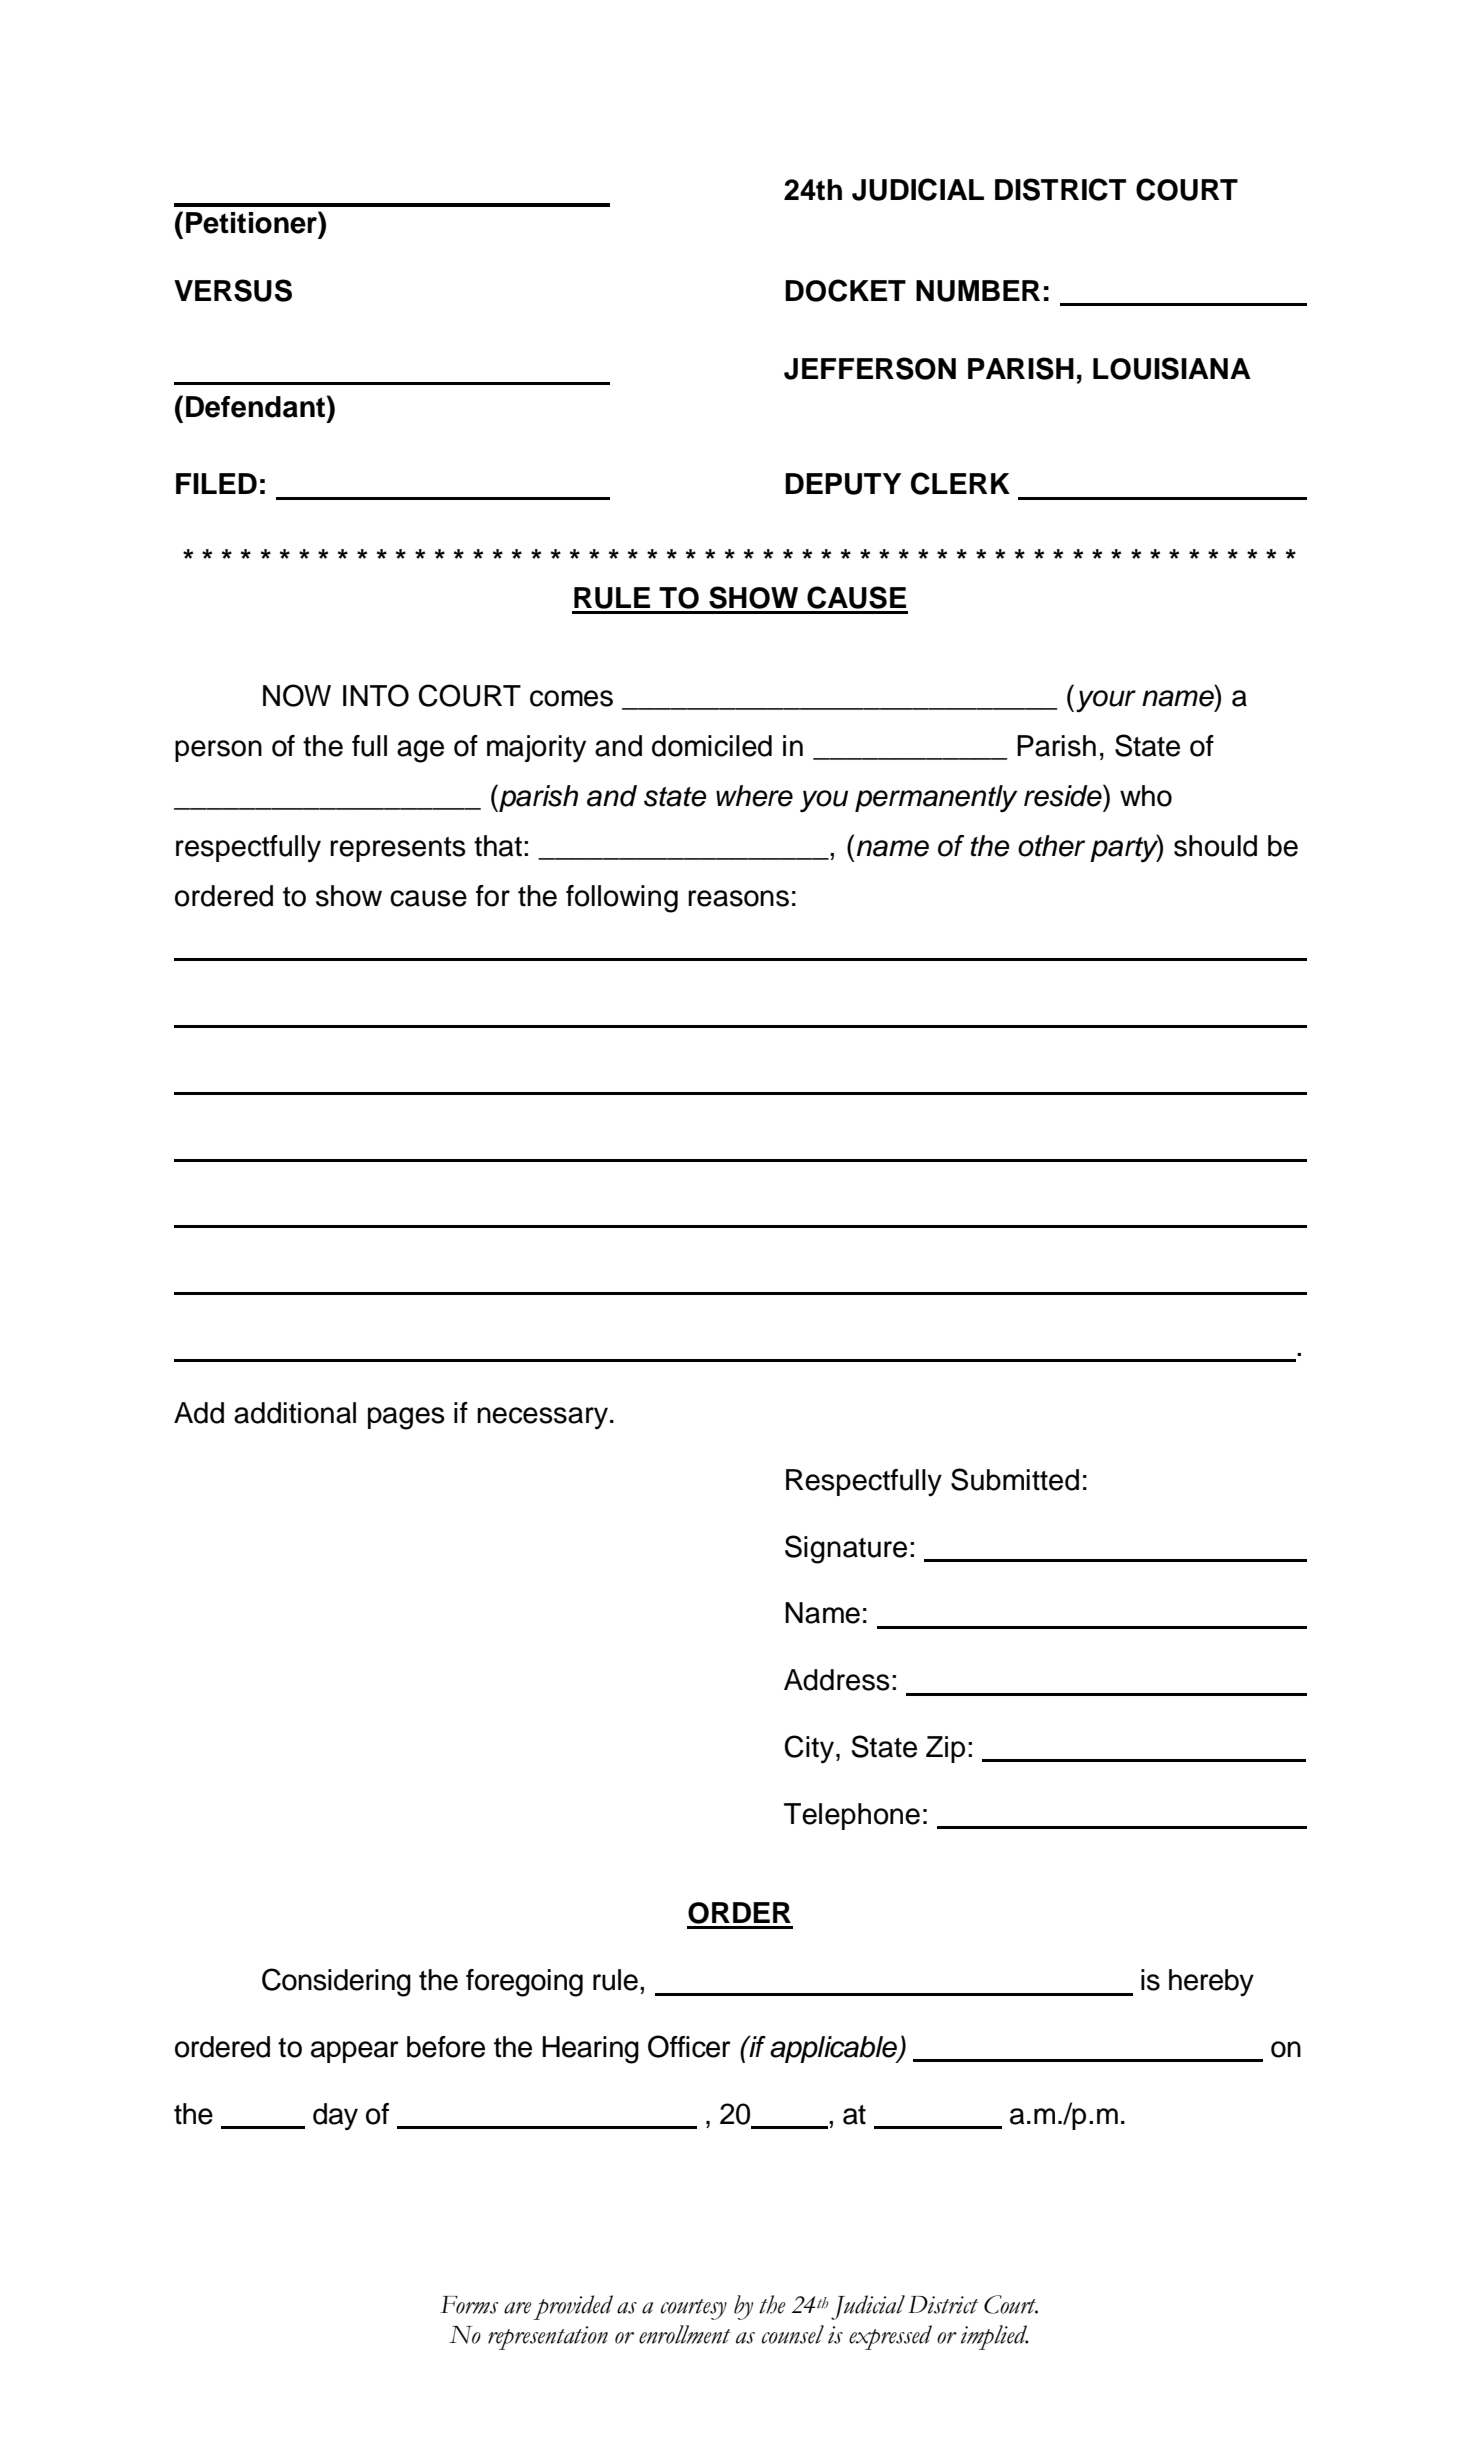 This image has width=1480, height=2437. I want to click on Submitted, so click(1015, 1479).
